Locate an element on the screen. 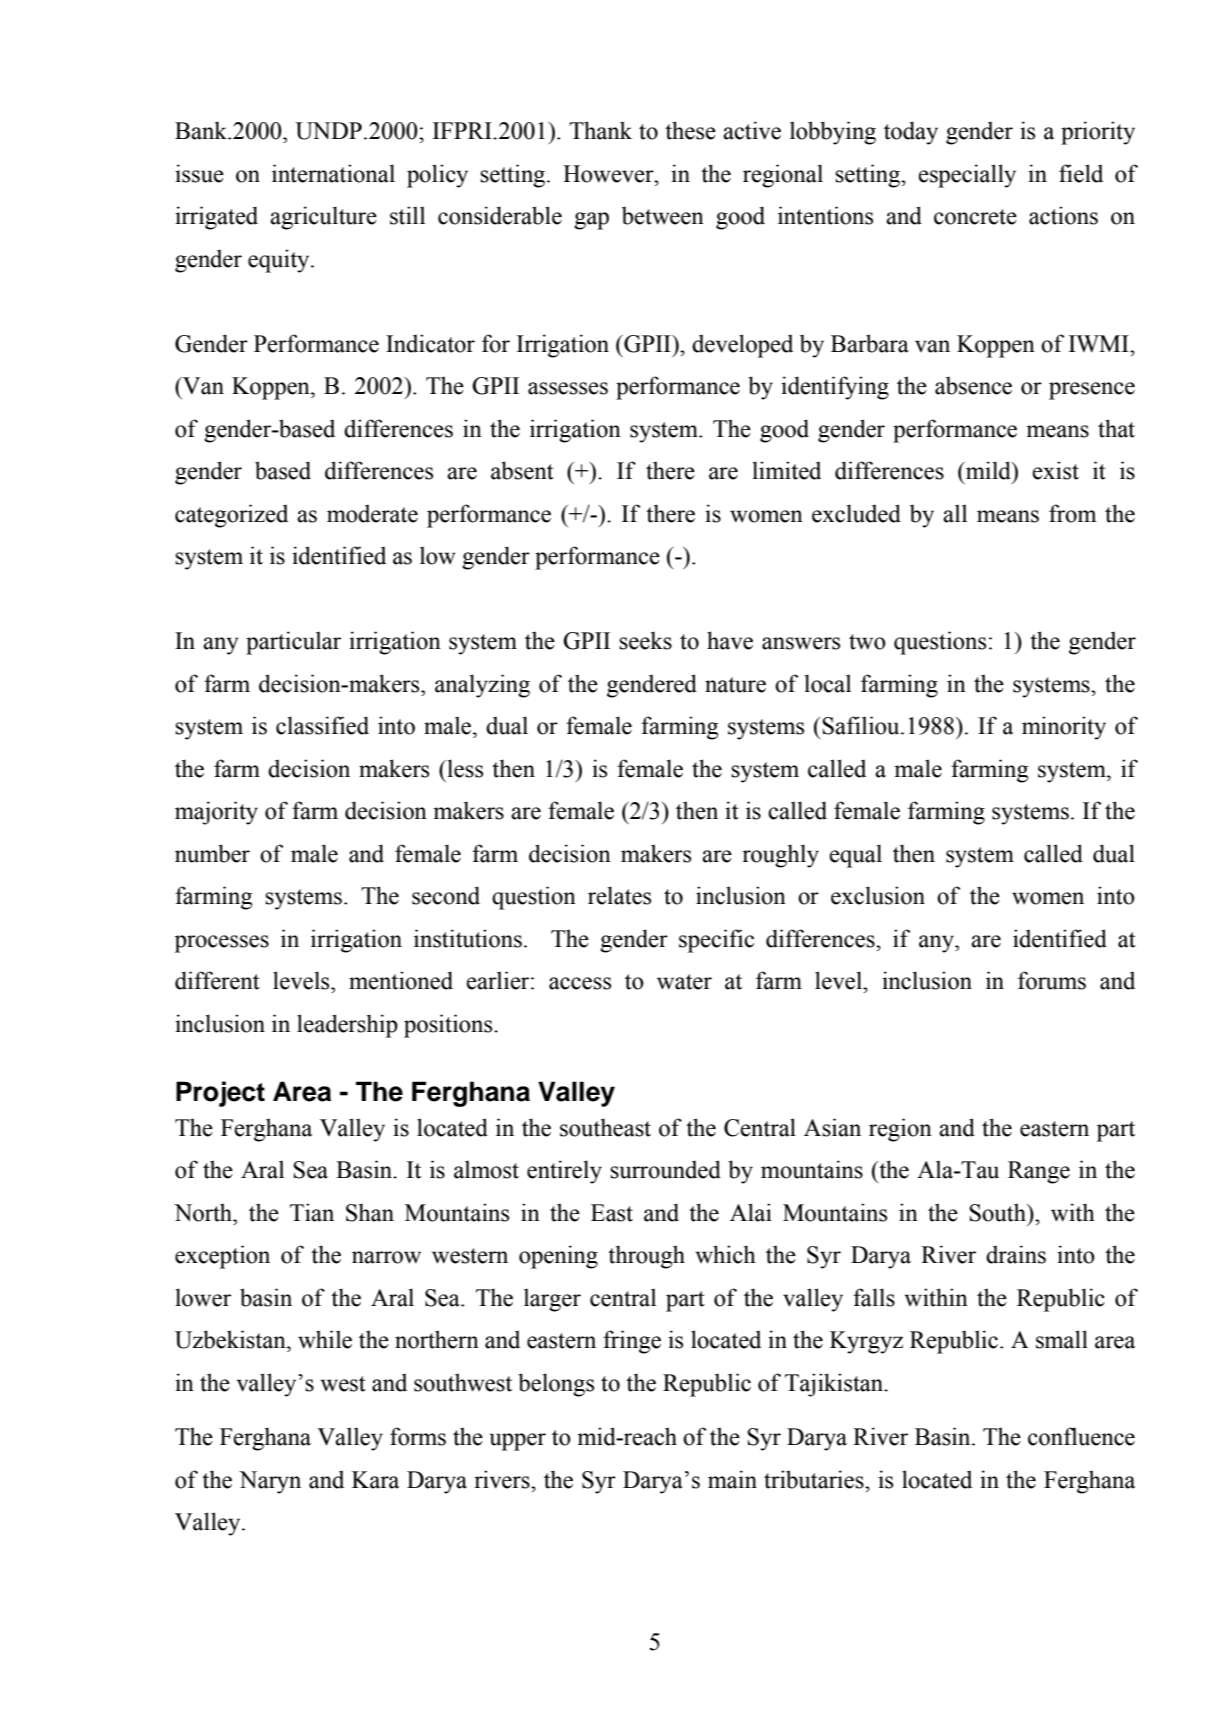  However is located at coordinates (609, 174).
